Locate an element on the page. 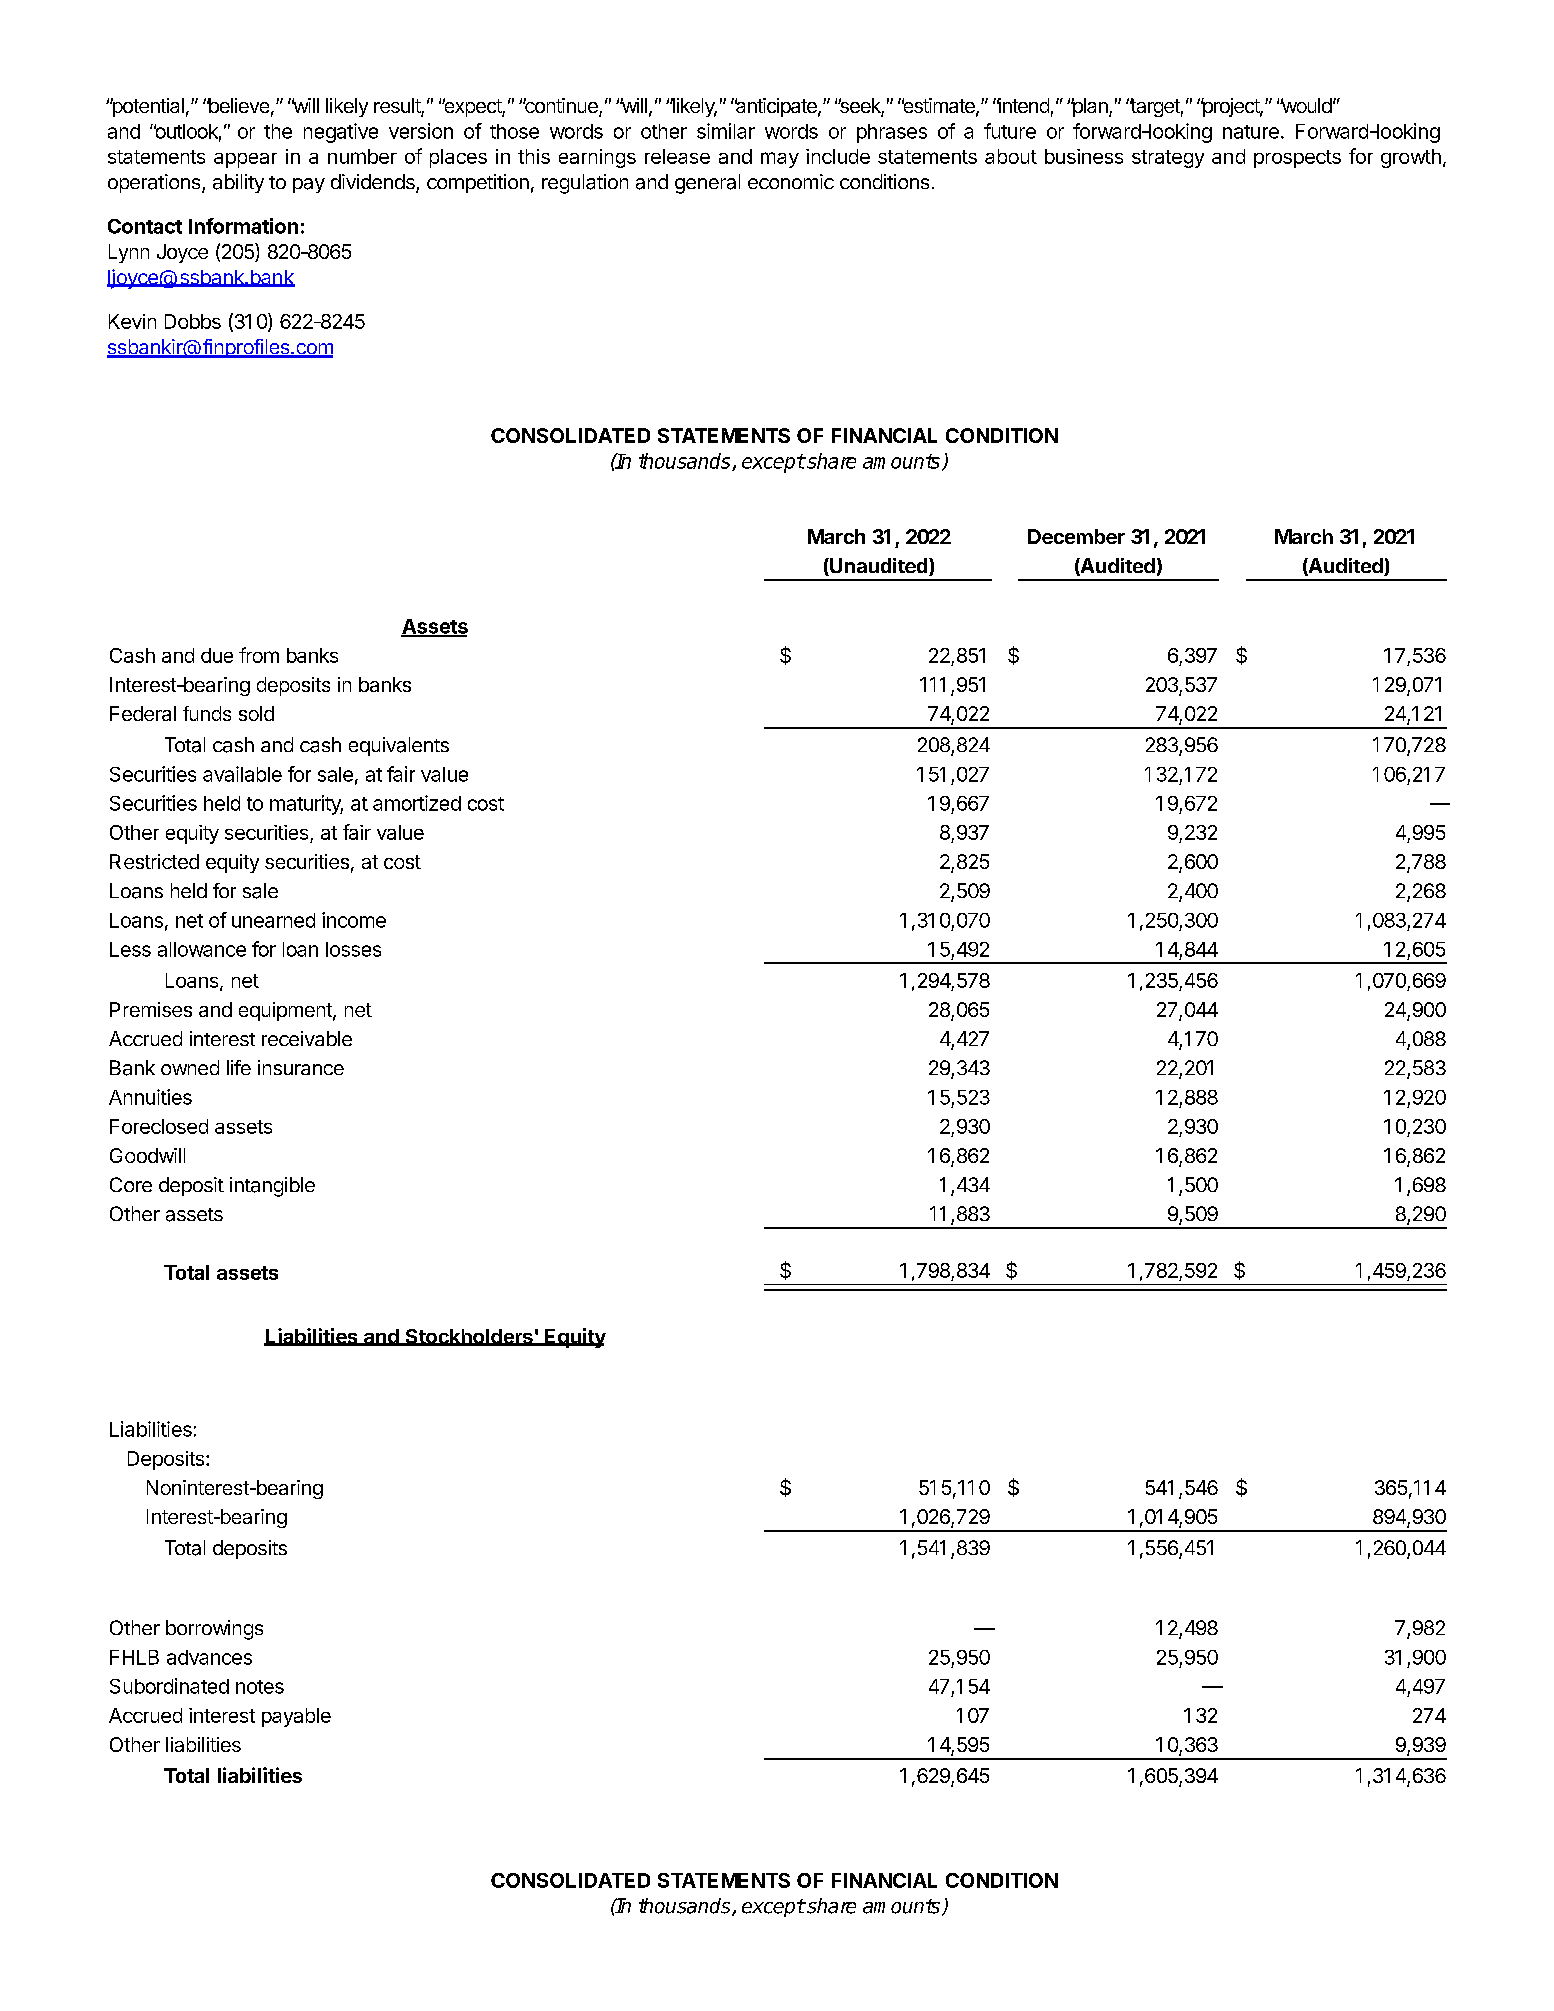 The width and height of the page is (1554, 2011). may is located at coordinates (780, 160).
